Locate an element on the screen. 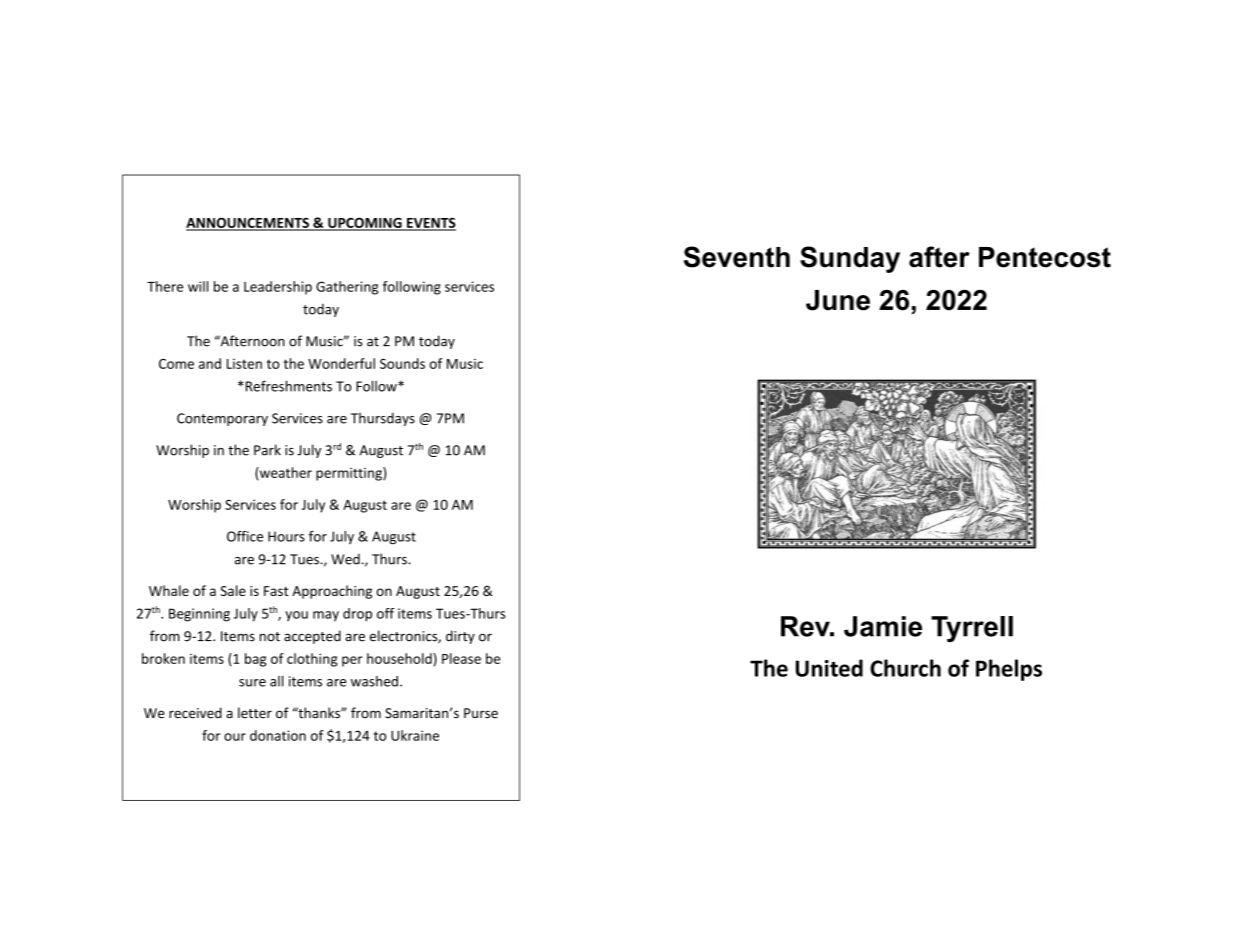  Approaching is located at coordinates (332, 592).
